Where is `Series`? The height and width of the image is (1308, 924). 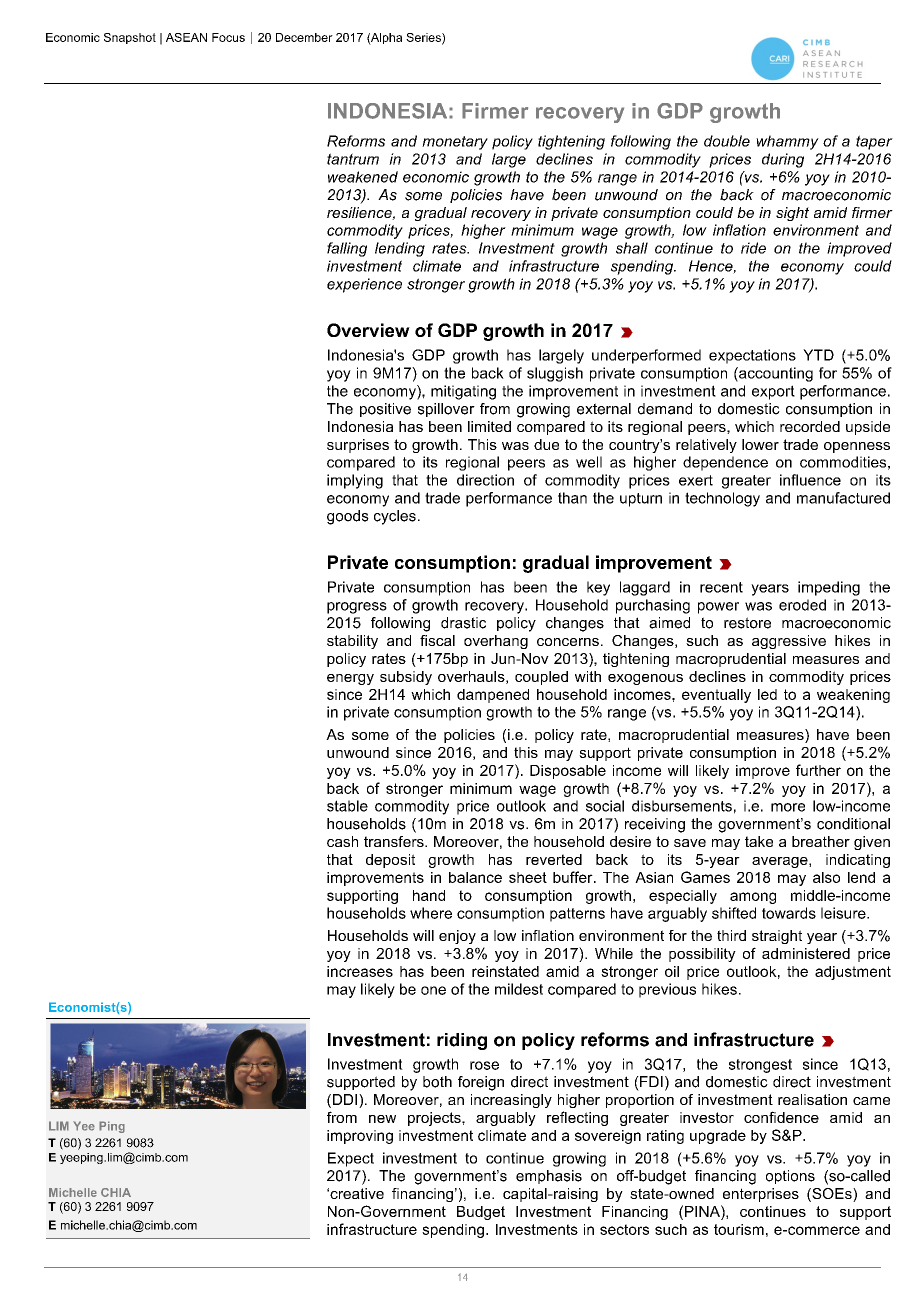 Series is located at coordinates (424, 38).
